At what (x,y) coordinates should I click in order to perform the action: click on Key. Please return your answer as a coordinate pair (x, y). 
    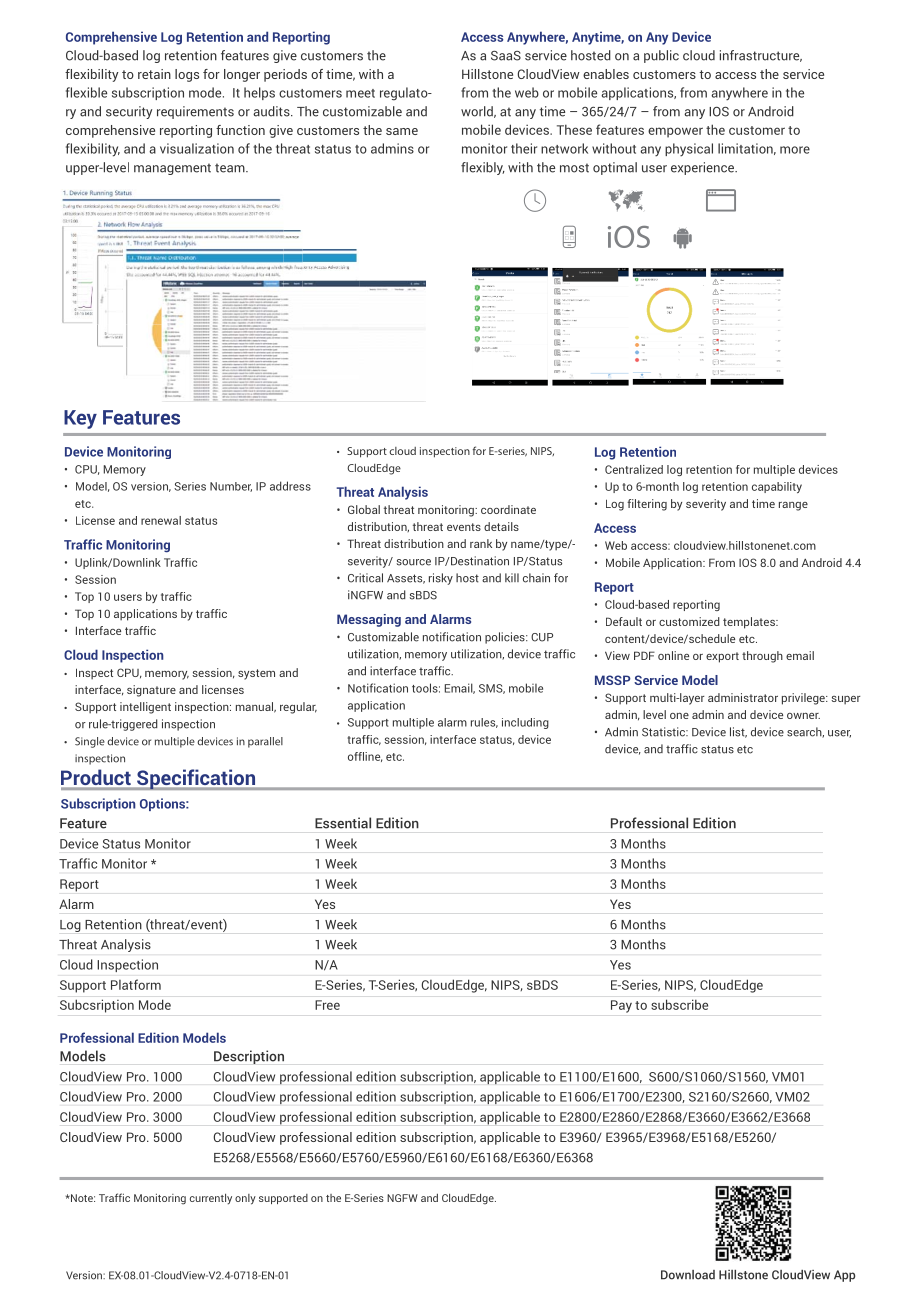
    Looking at the image, I should click on (80, 419).
